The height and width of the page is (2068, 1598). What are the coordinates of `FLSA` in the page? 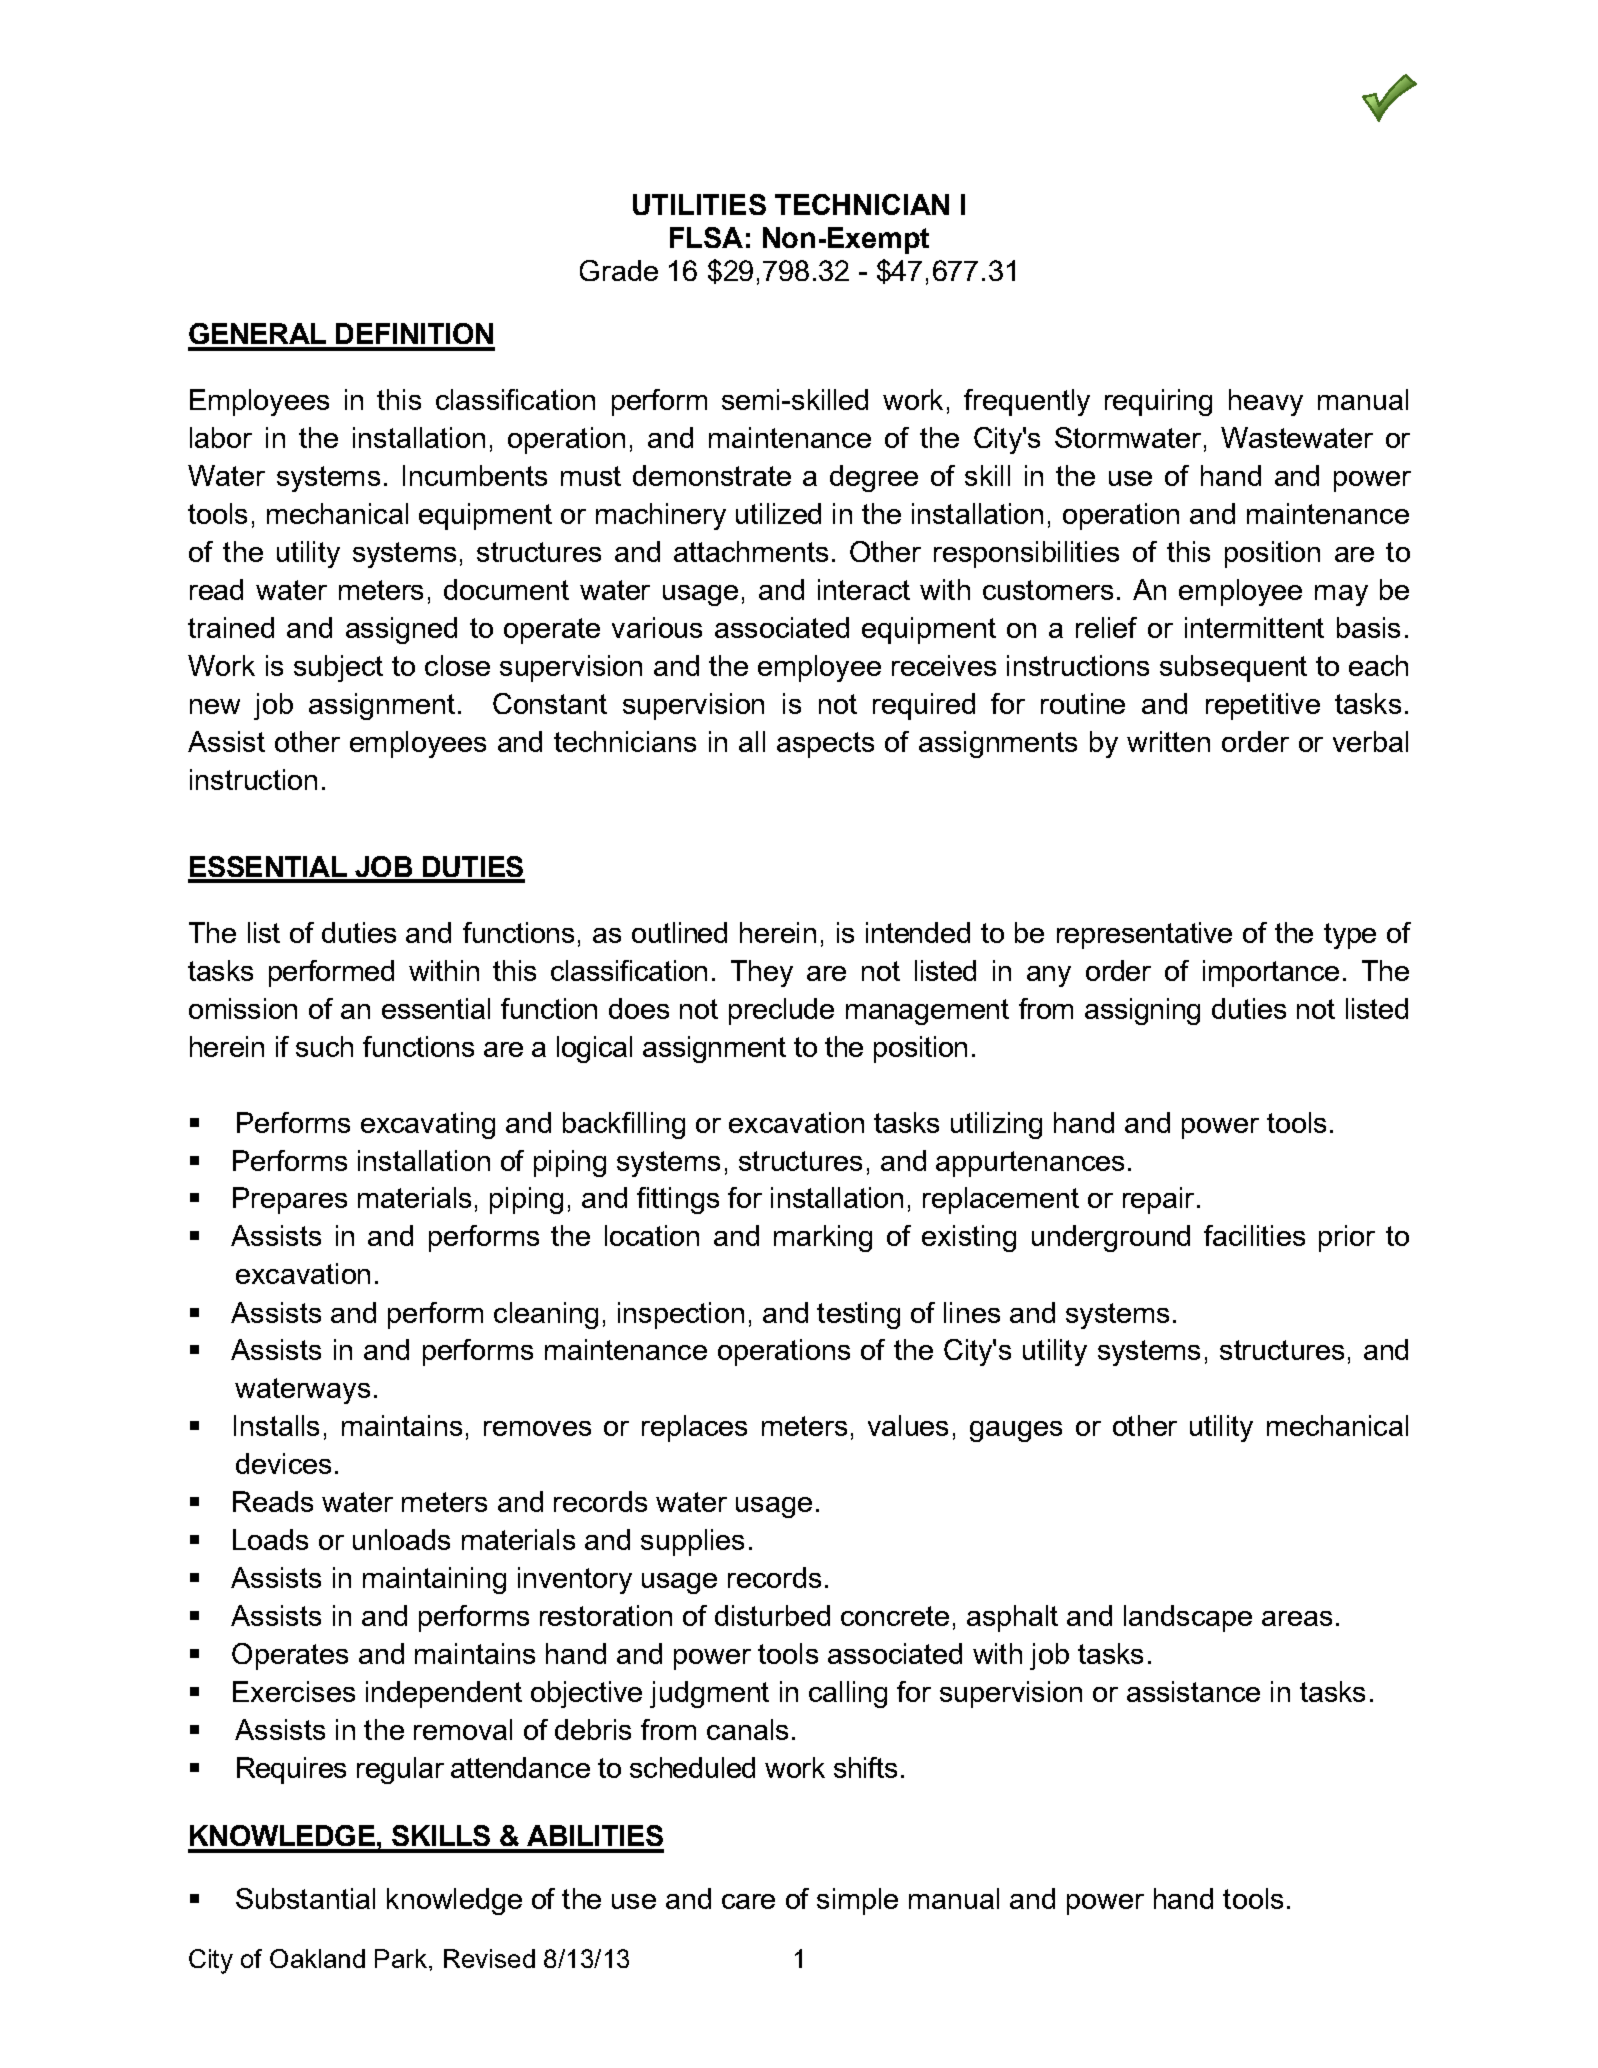 It's located at (706, 237).
